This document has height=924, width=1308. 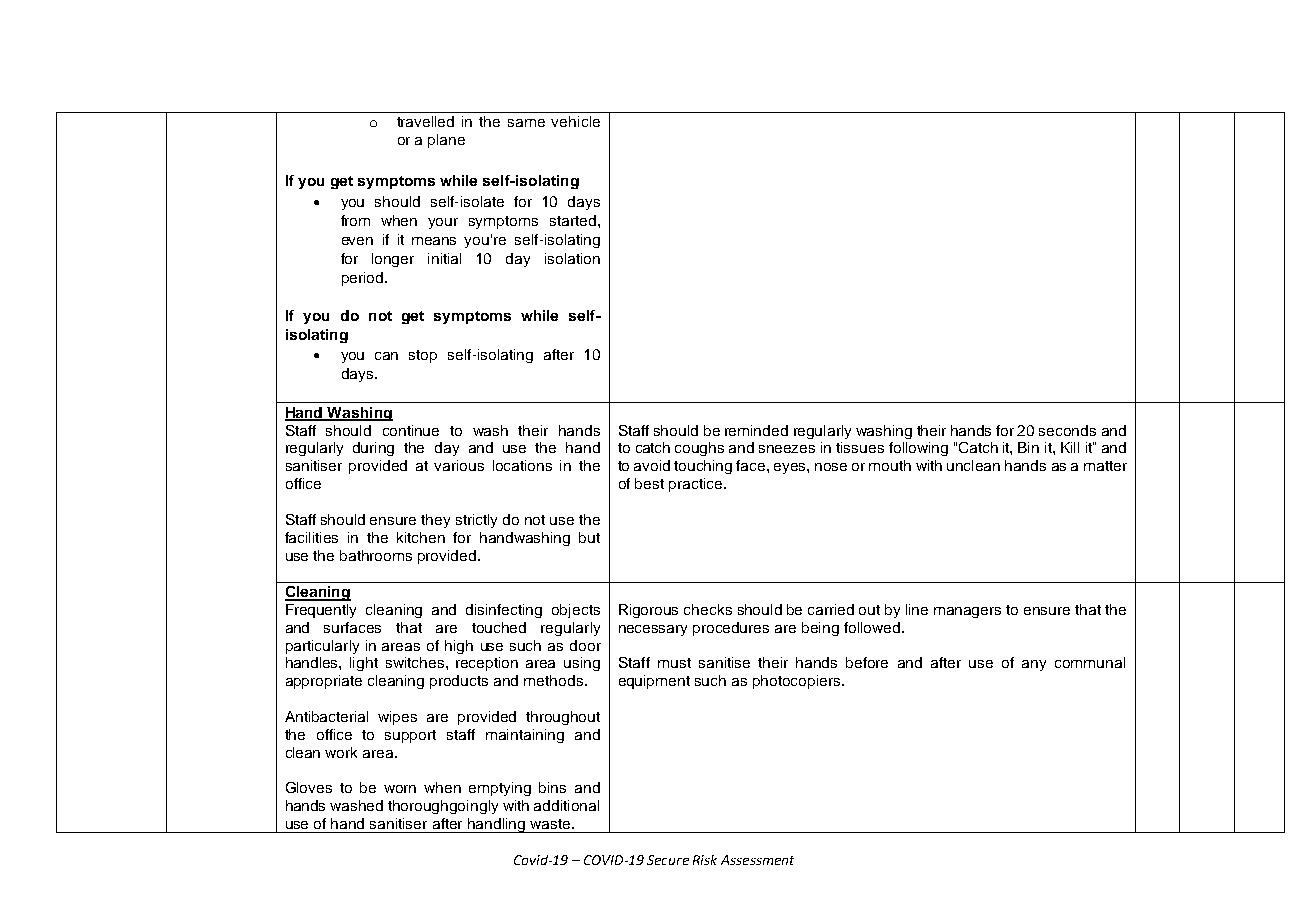 I want to click on they, so click(x=435, y=521).
